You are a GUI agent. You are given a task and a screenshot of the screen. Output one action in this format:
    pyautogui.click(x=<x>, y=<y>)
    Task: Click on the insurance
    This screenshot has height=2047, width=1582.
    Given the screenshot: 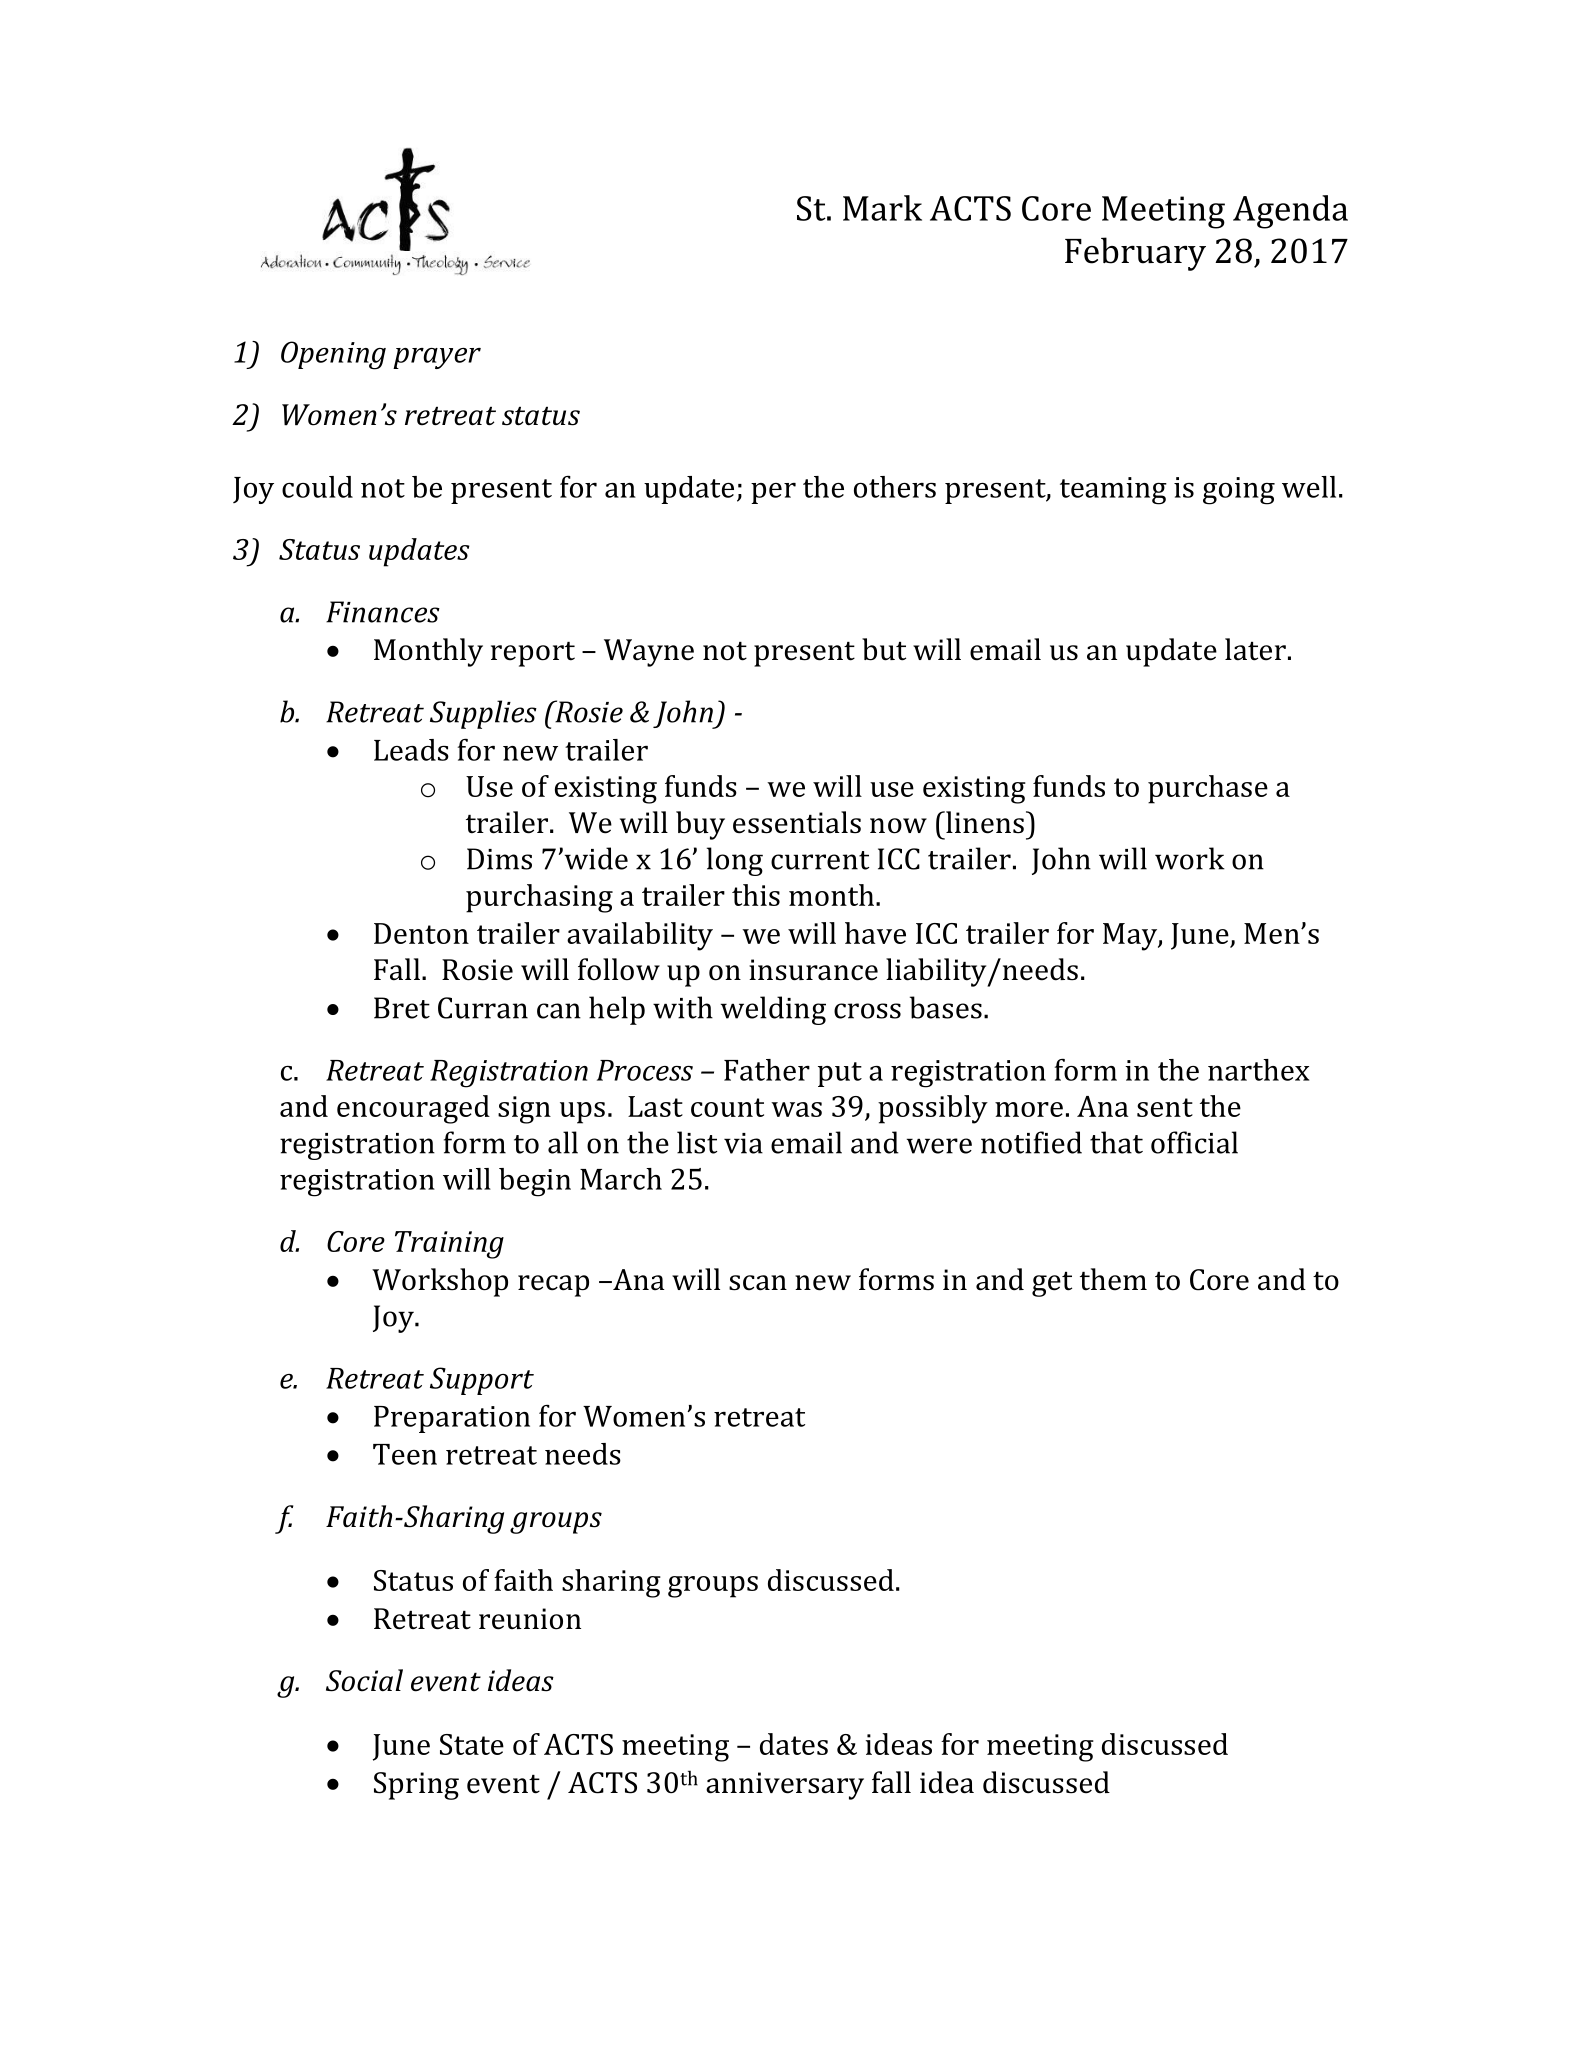 What is the action you would take?
    pyautogui.click(x=813, y=970)
